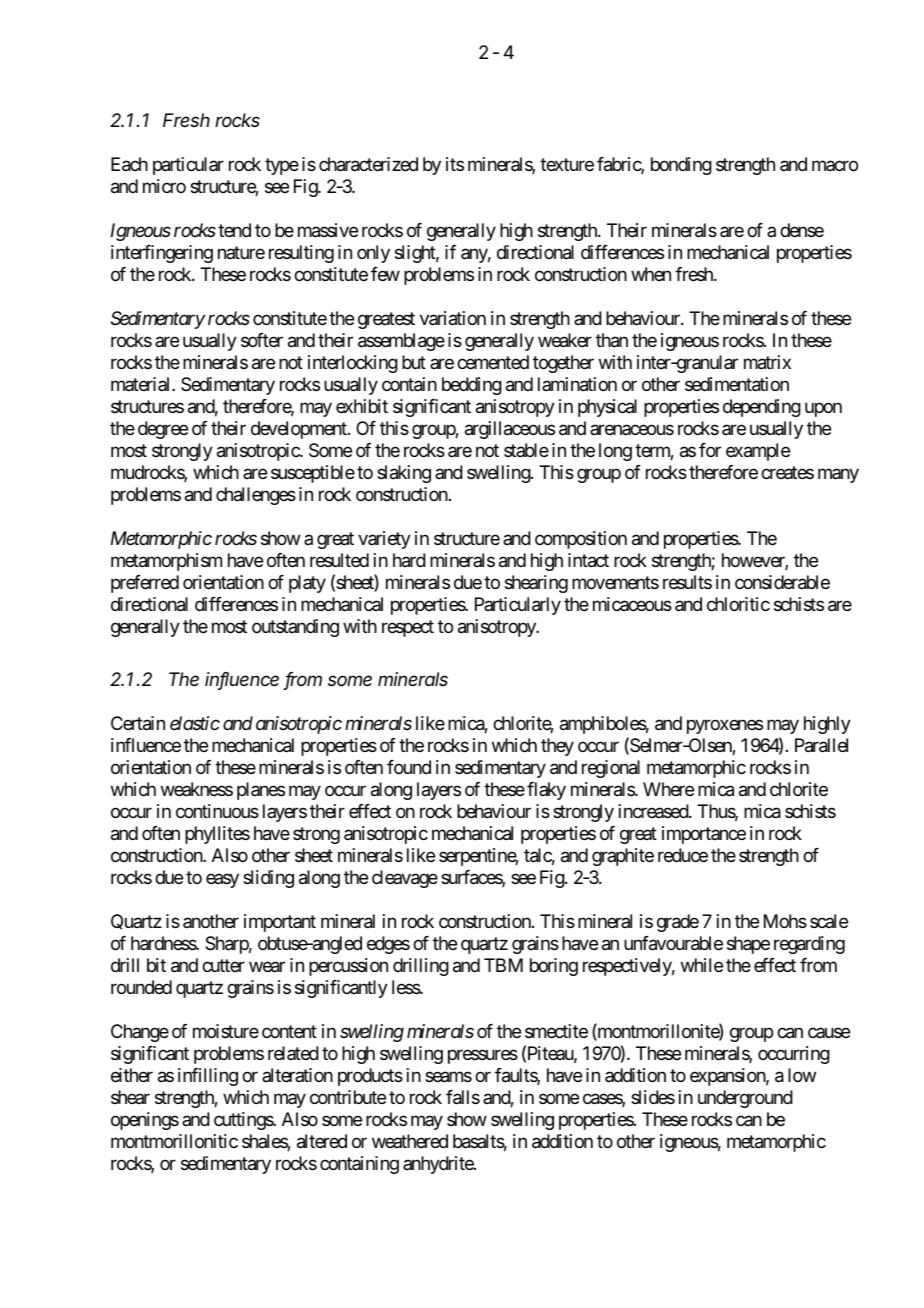  What do you see at coordinates (546, 791) in the screenshot?
I see `flaky` at bounding box center [546, 791].
